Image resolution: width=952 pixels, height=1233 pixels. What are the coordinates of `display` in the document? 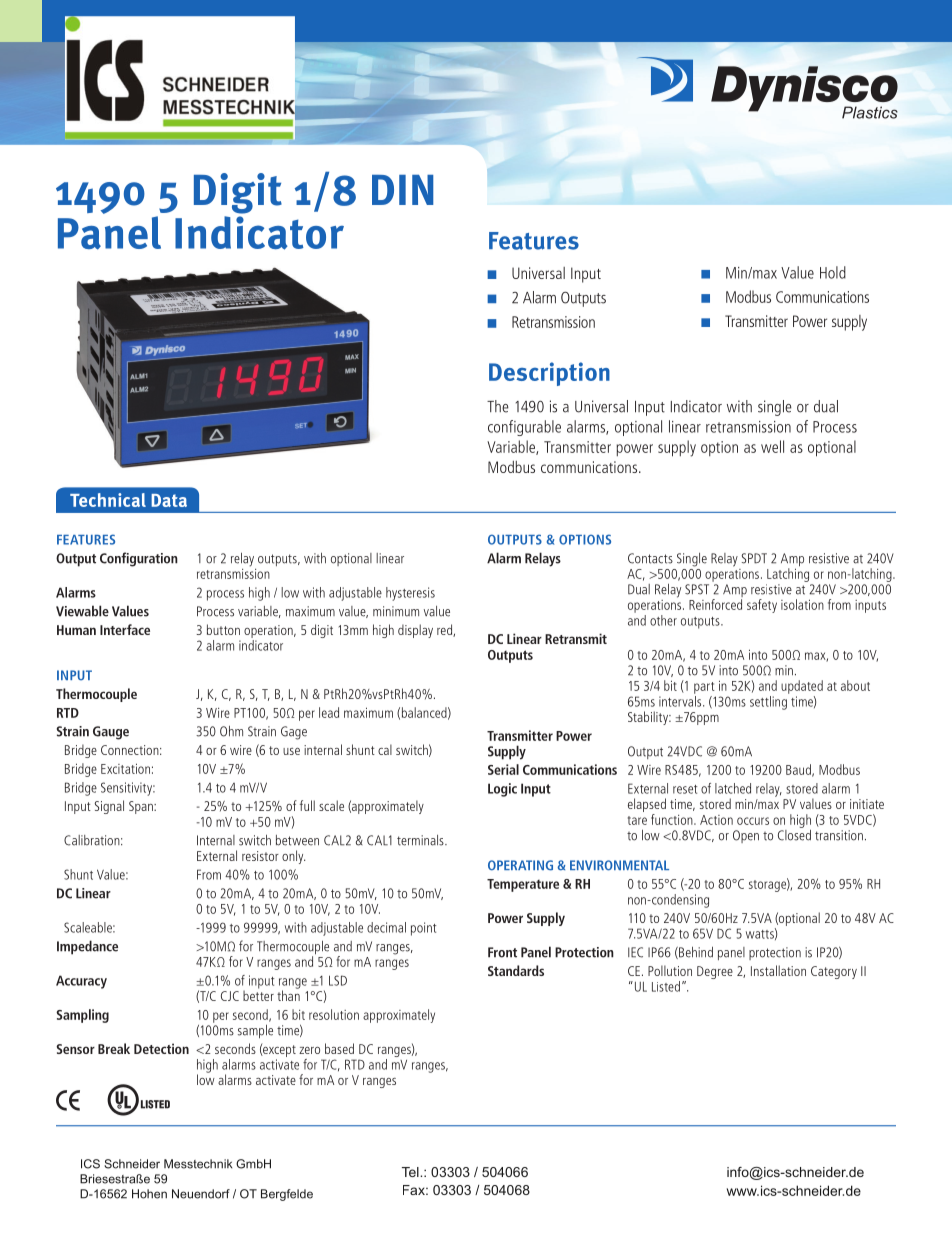 It's located at (415, 631).
